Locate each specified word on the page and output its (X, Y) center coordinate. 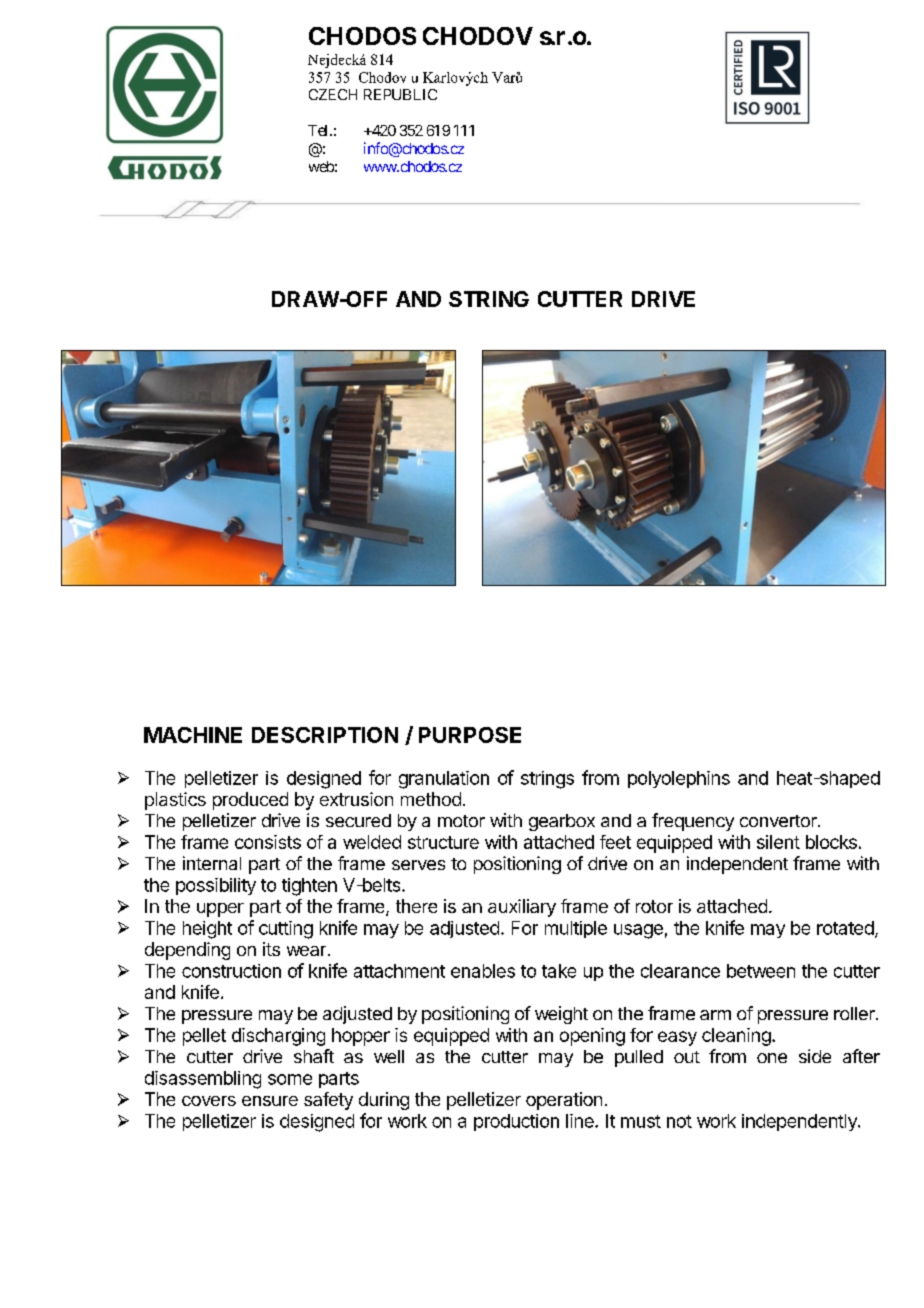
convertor (779, 821)
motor (461, 821)
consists (268, 842)
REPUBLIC (400, 94)
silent (778, 842)
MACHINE (193, 735)
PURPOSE (470, 735)
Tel (319, 130)
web (321, 166)
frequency (693, 822)
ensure (270, 1101)
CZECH (333, 94)
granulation (444, 780)
